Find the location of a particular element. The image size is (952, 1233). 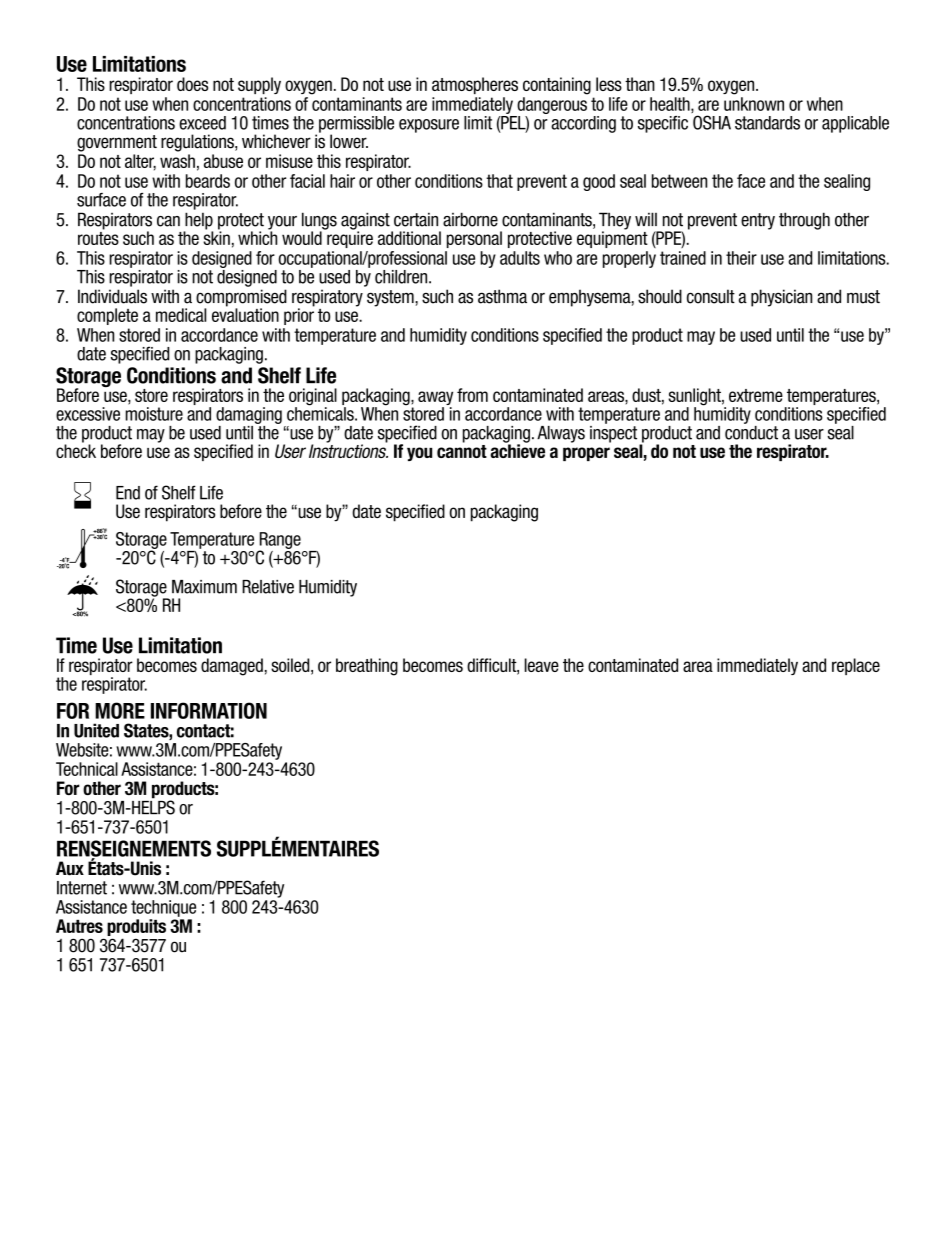

extreme is located at coordinates (756, 395).
